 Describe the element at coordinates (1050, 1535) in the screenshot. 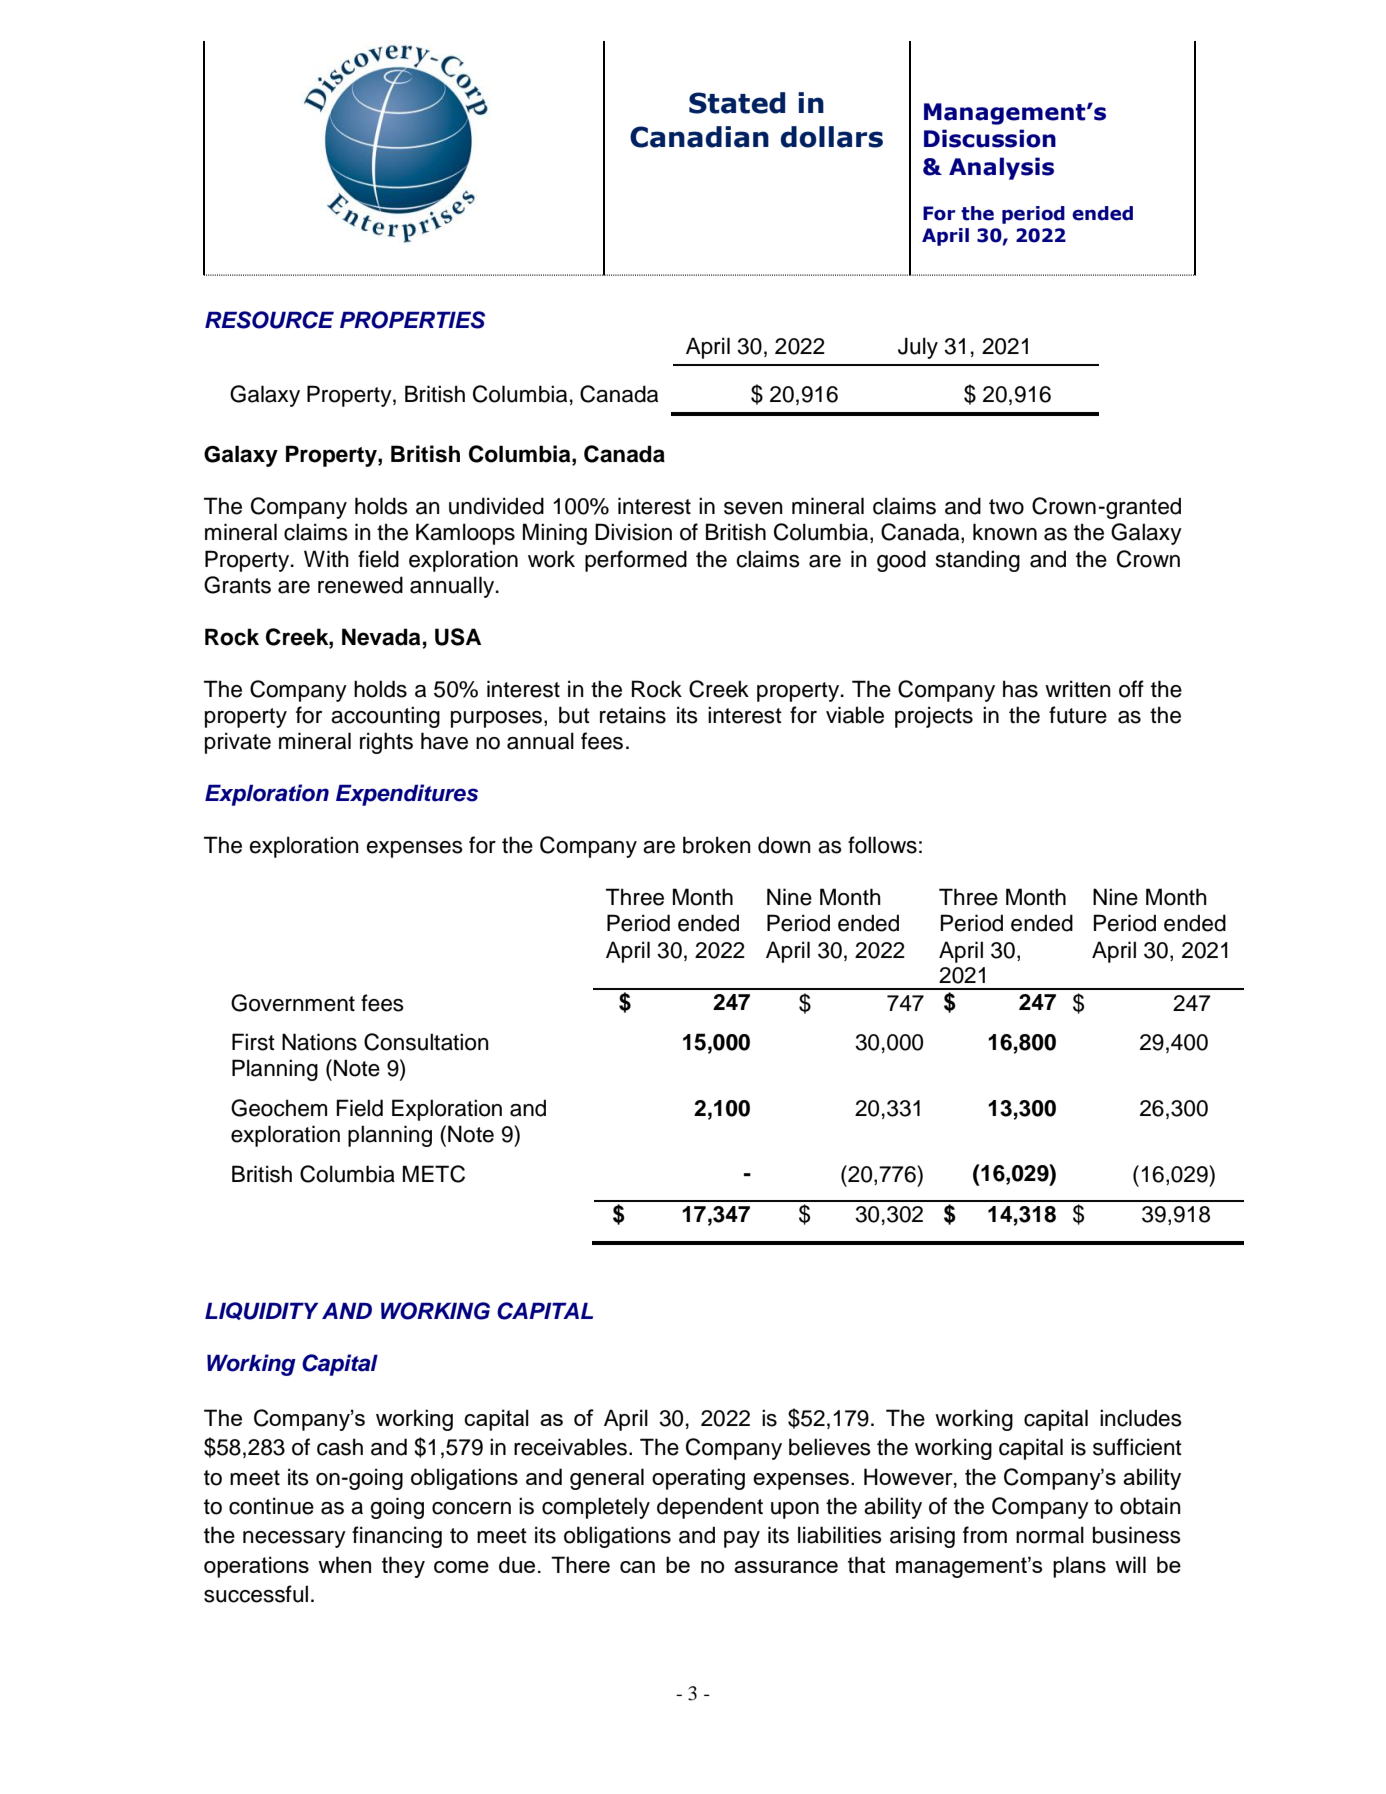

I see `normal` at that location.
